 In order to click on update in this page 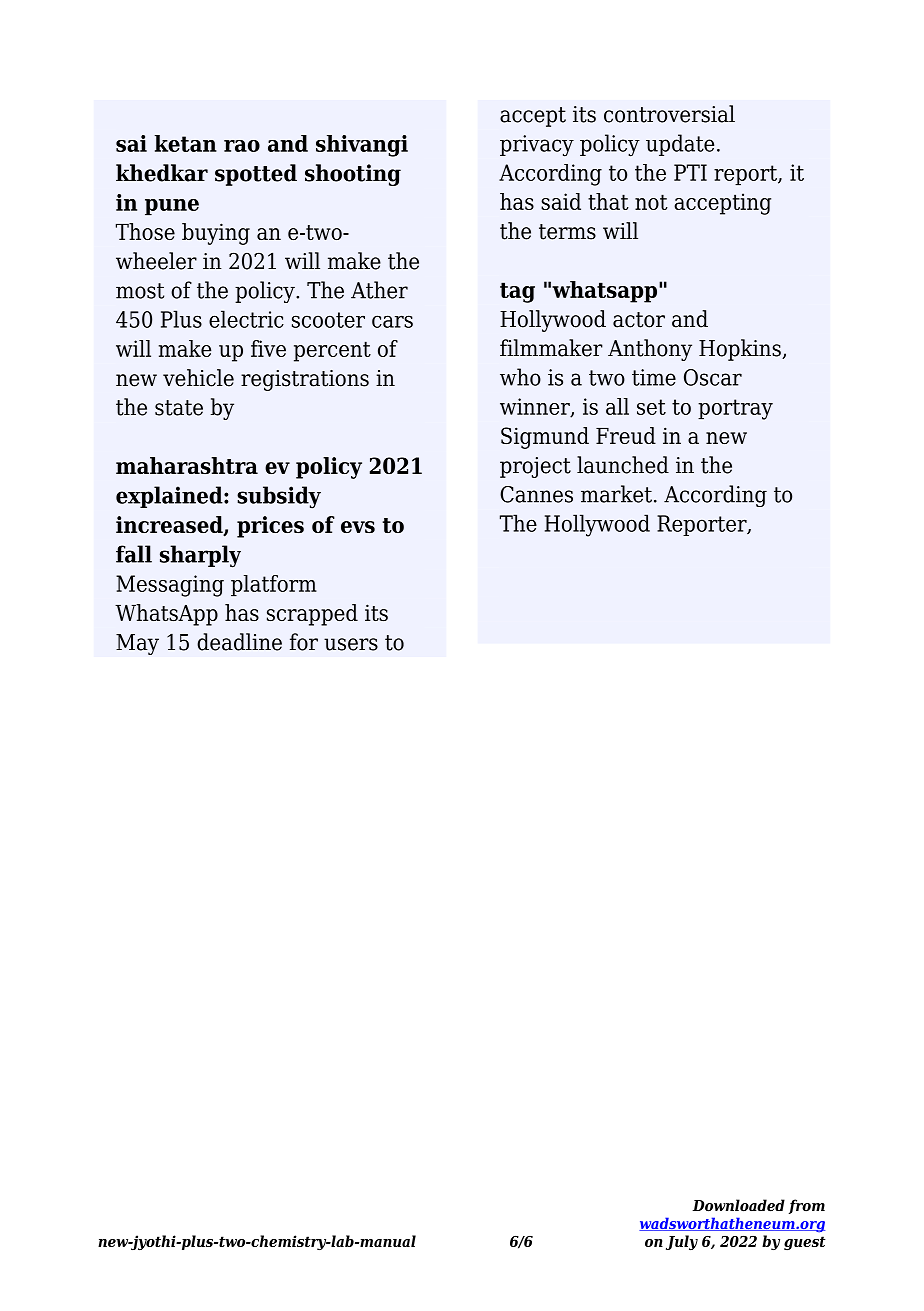, I will do `click(680, 145)`.
